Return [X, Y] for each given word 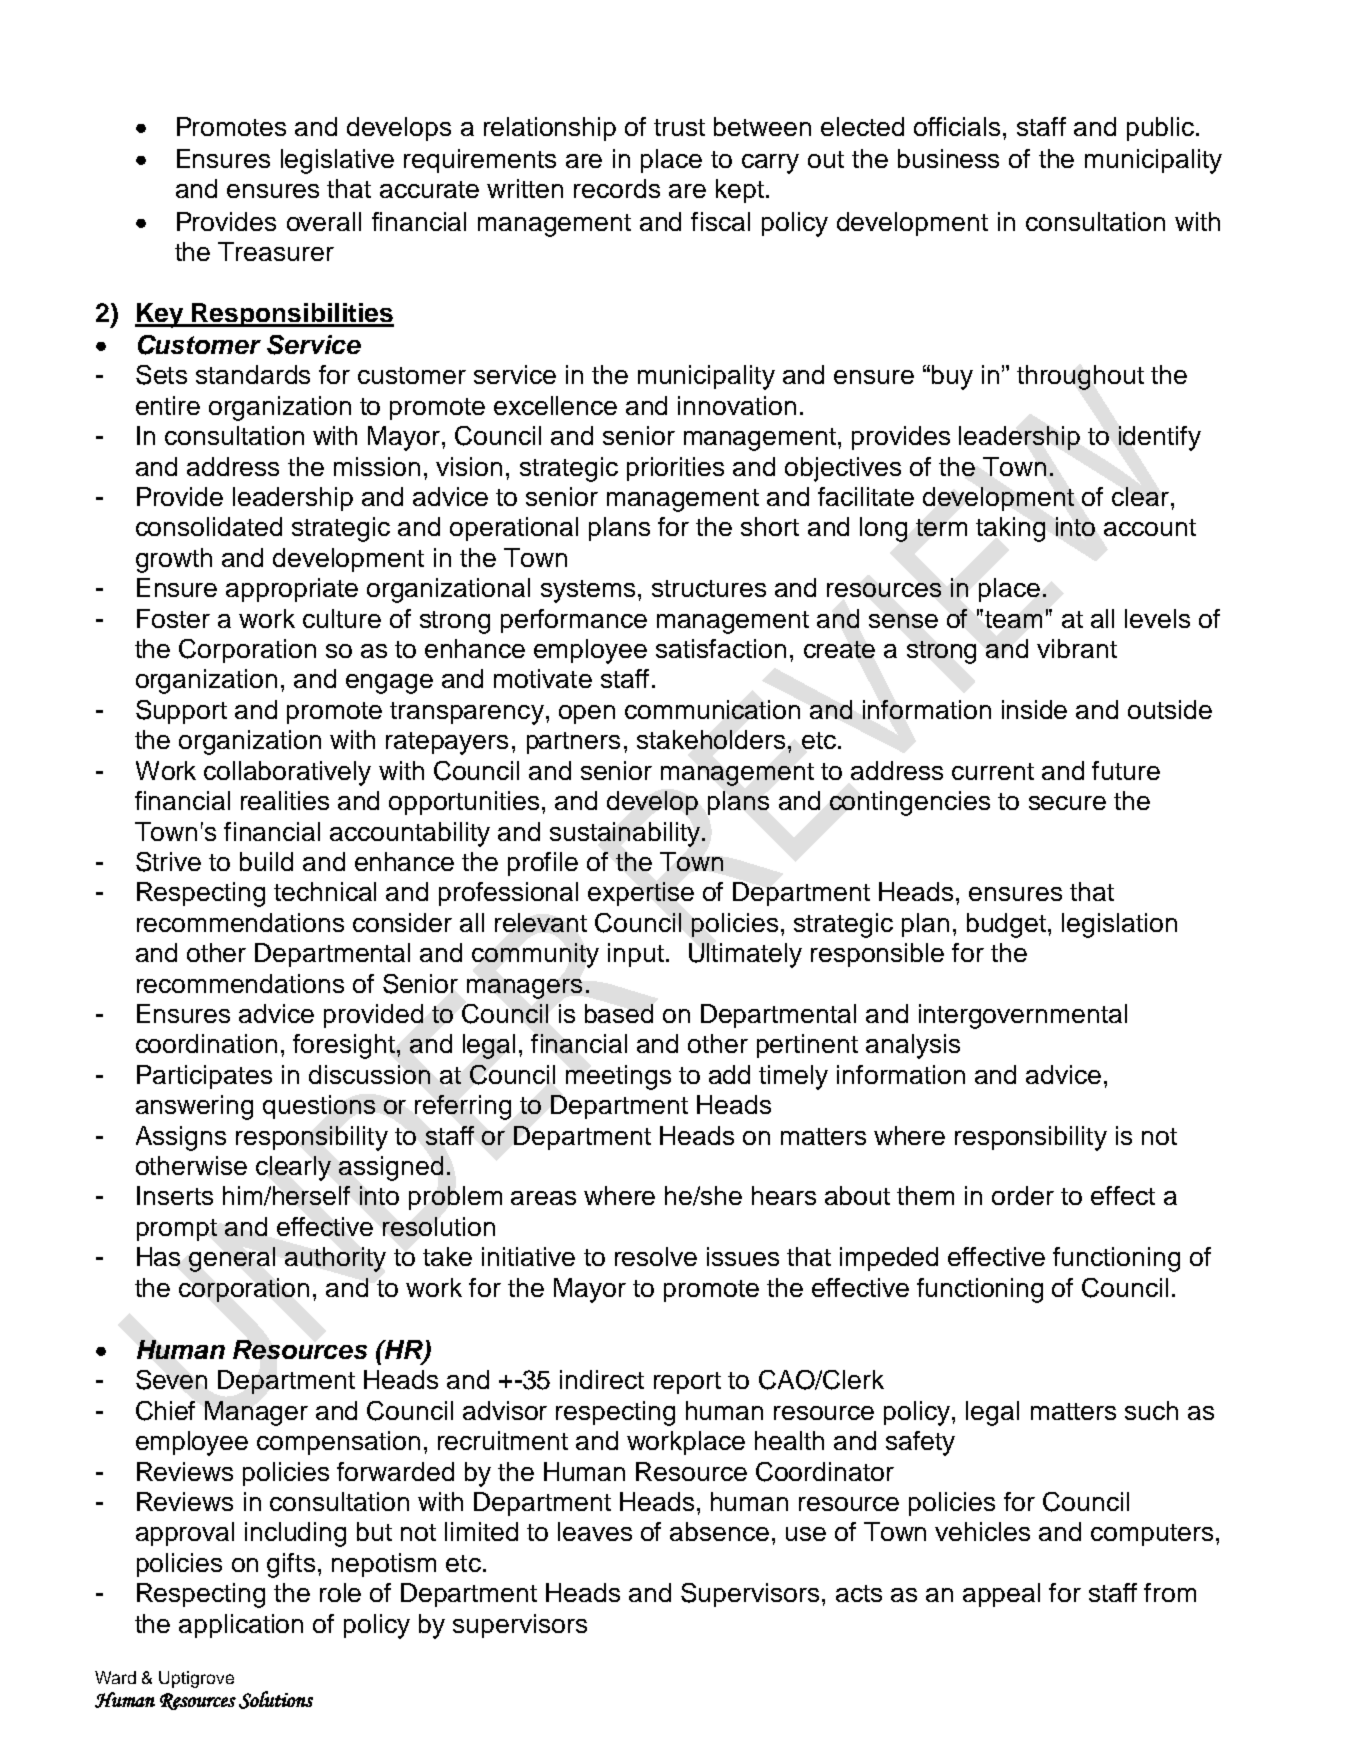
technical [325, 891]
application [241, 1626]
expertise [641, 894]
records [617, 188]
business [948, 158]
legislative [337, 161]
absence [719, 1531]
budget [1008, 925]
